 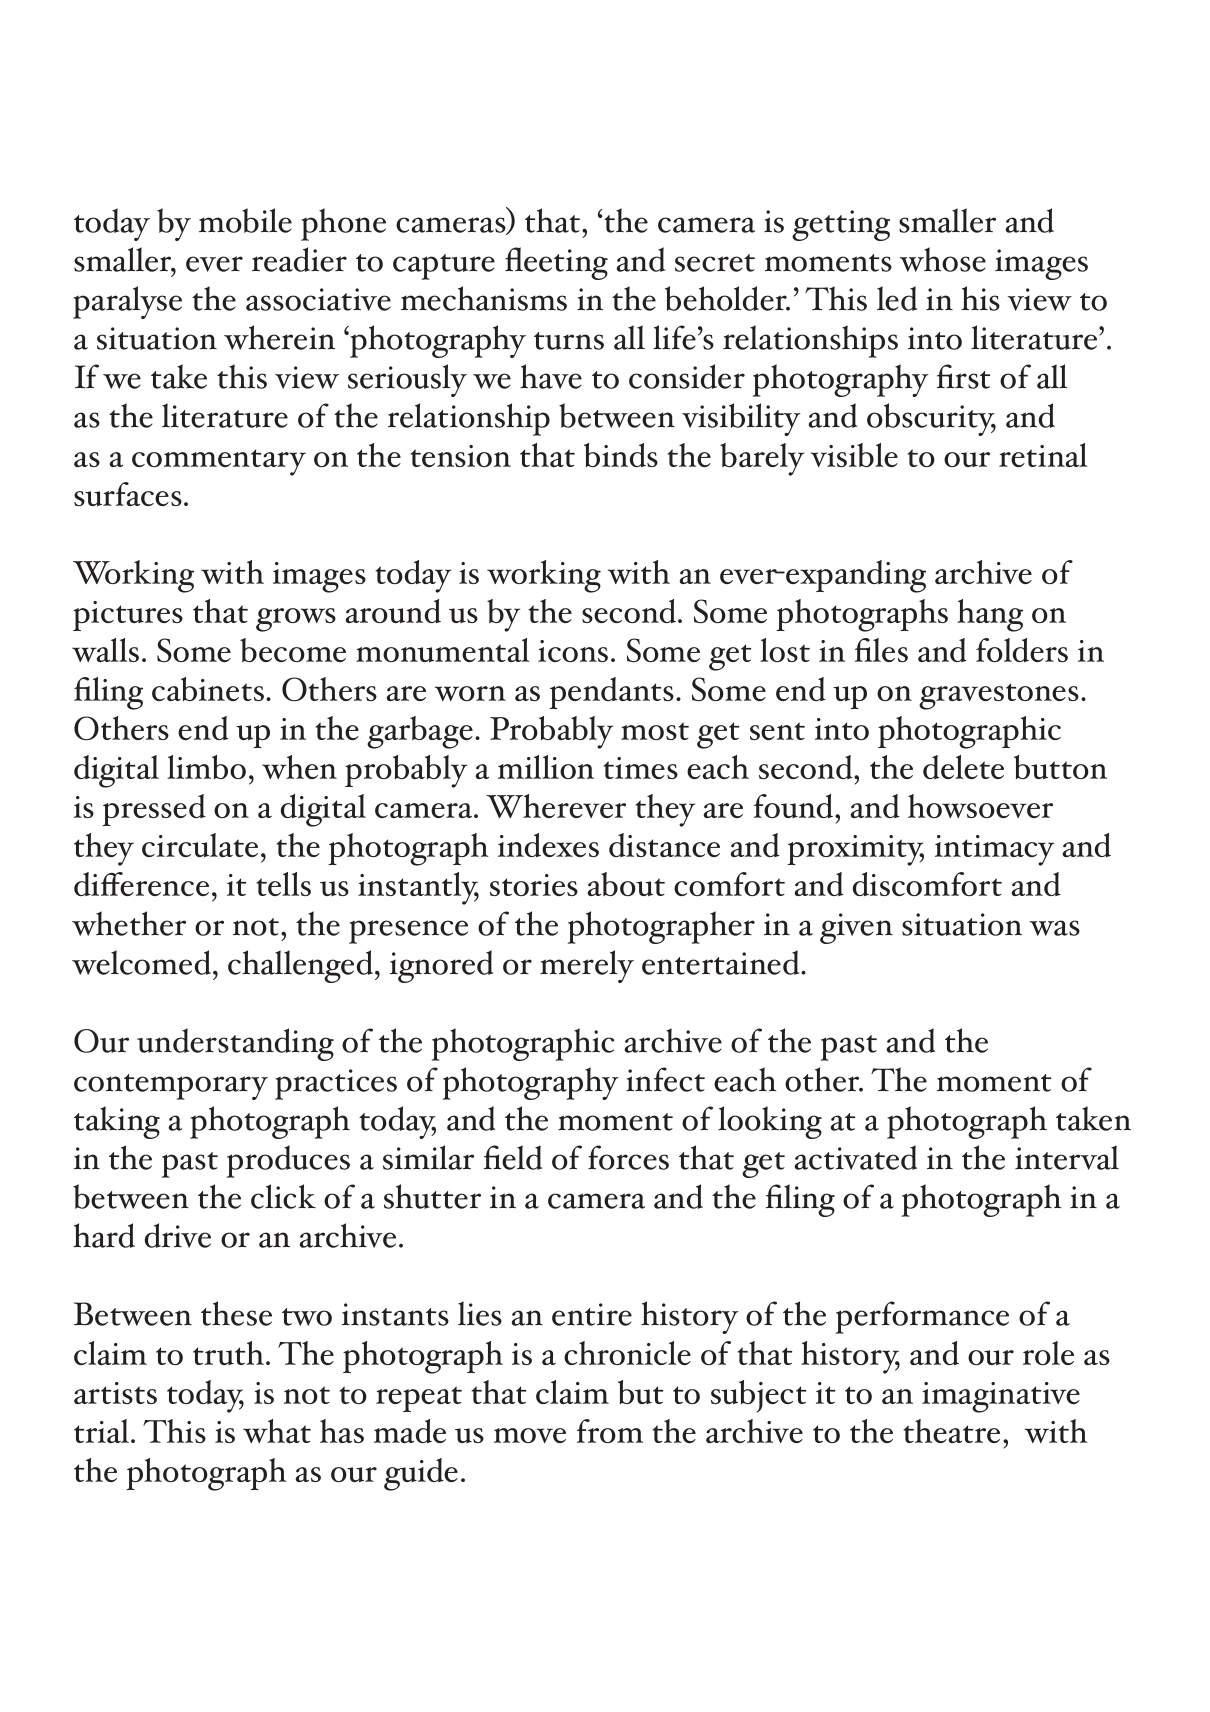 What do you see at coordinates (573, 651) in the document?
I see `icons` at bounding box center [573, 651].
